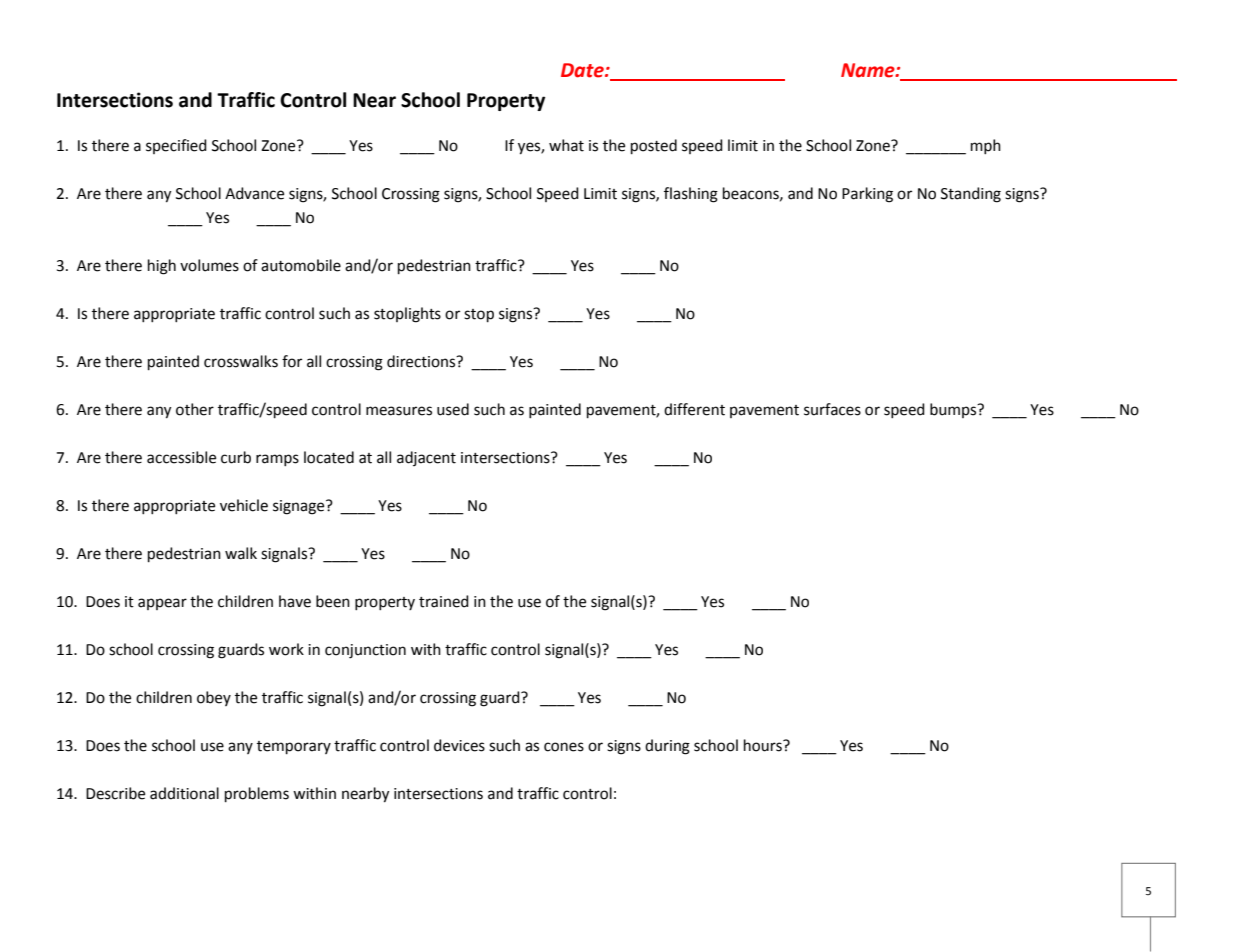 The width and height of the document is (1233, 952). What do you see at coordinates (426, 458) in the document?
I see `adjacent` at bounding box center [426, 458].
